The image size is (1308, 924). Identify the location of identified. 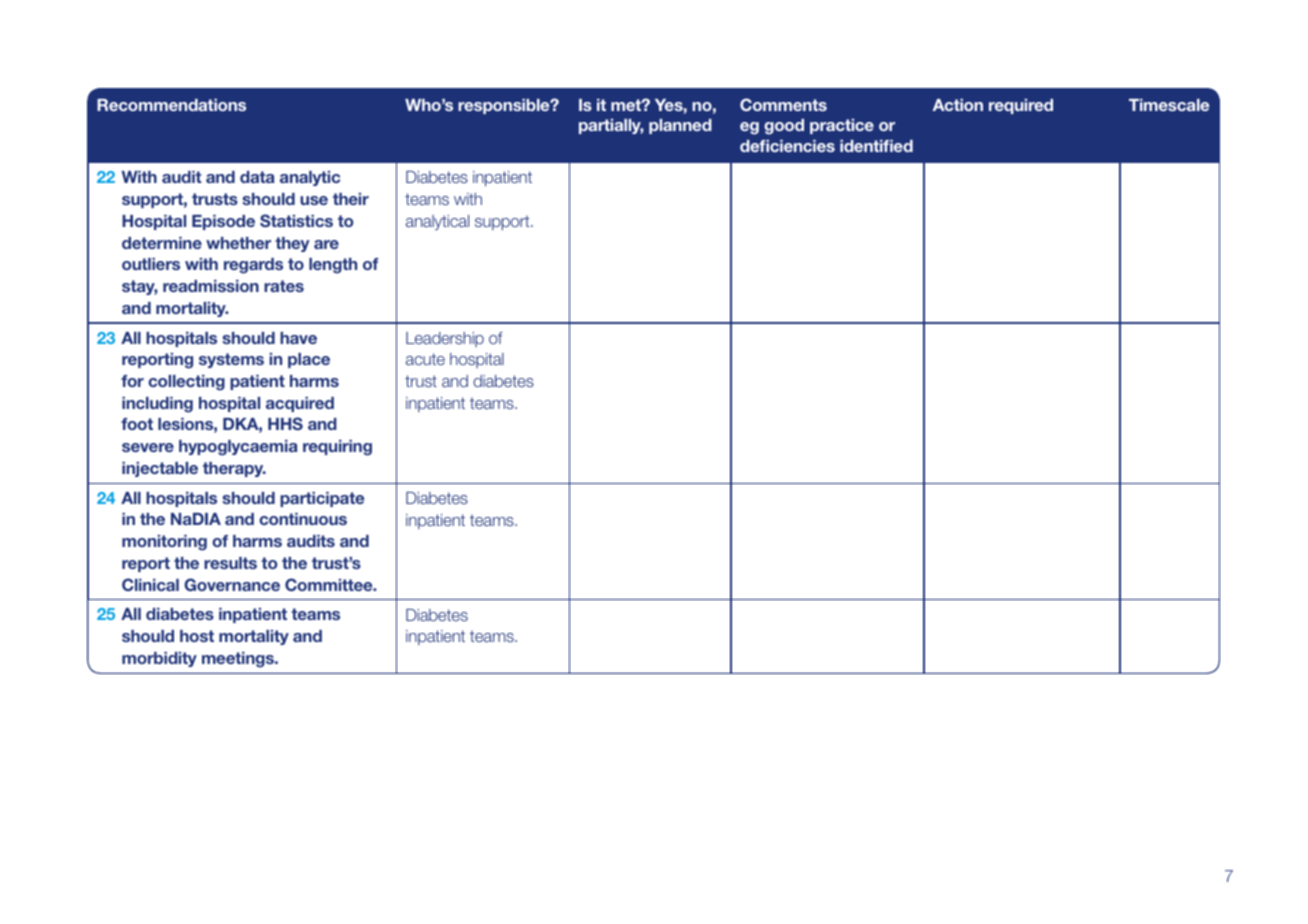
(876, 146).
